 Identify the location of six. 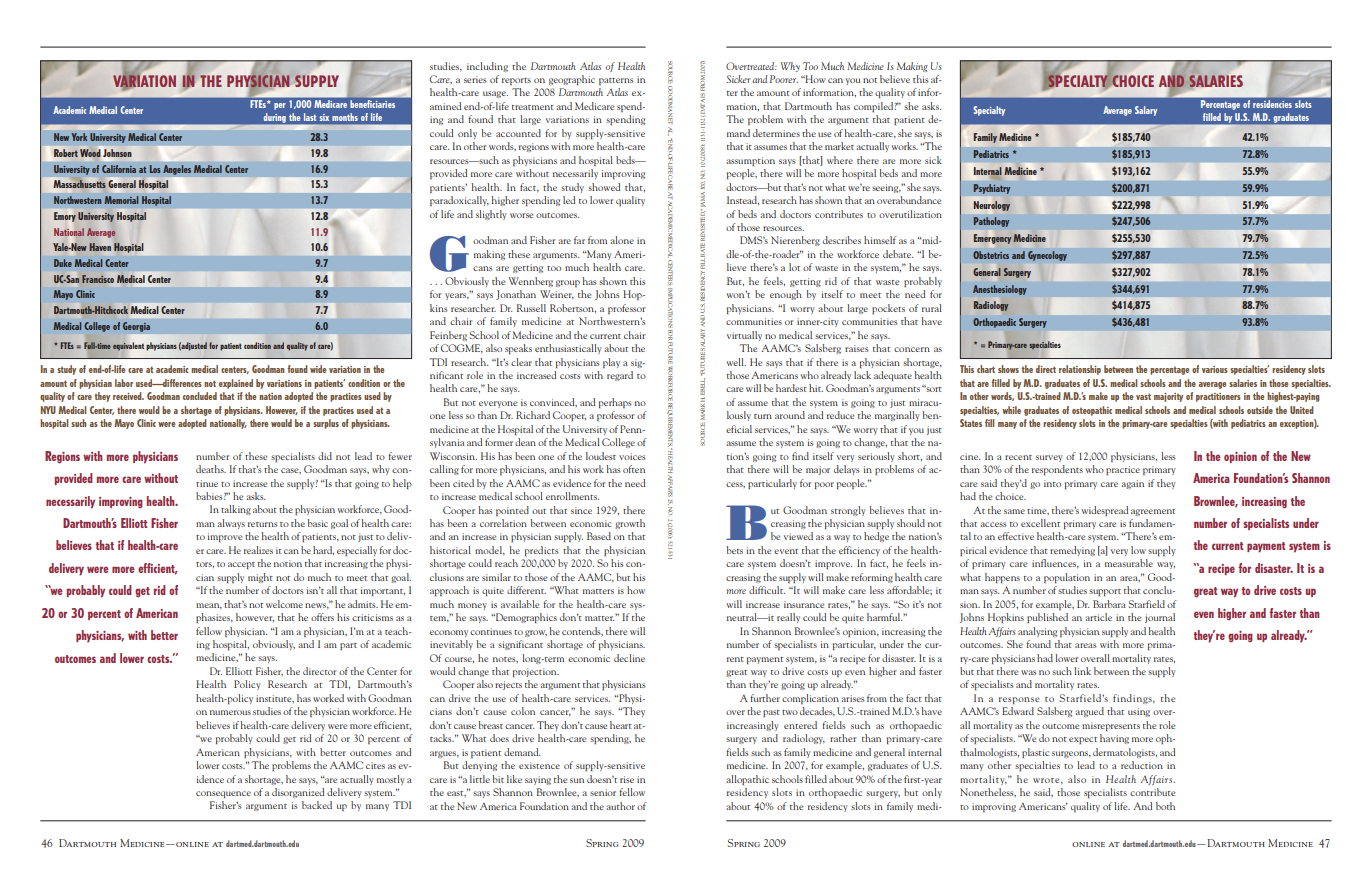
(324, 117).
